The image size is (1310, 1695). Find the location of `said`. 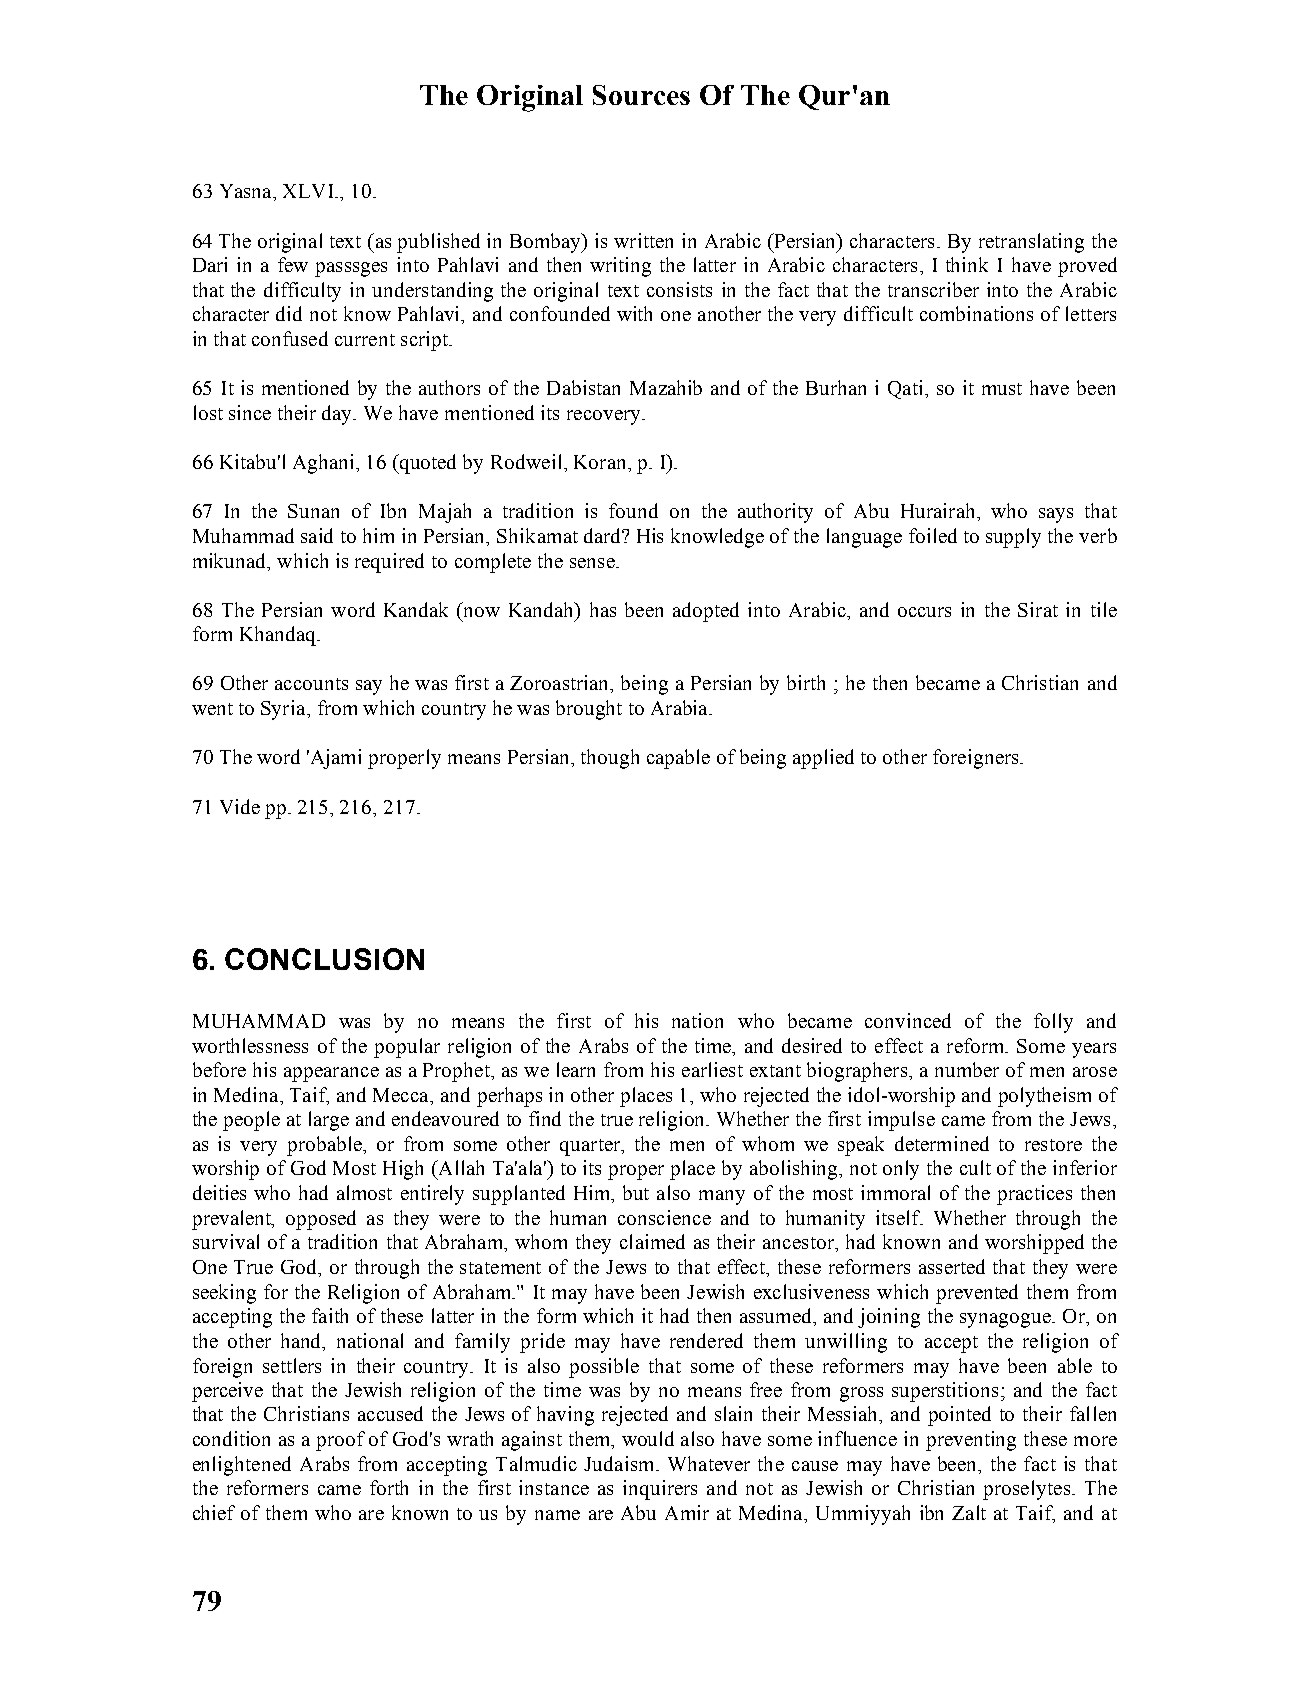

said is located at coordinates (317, 535).
